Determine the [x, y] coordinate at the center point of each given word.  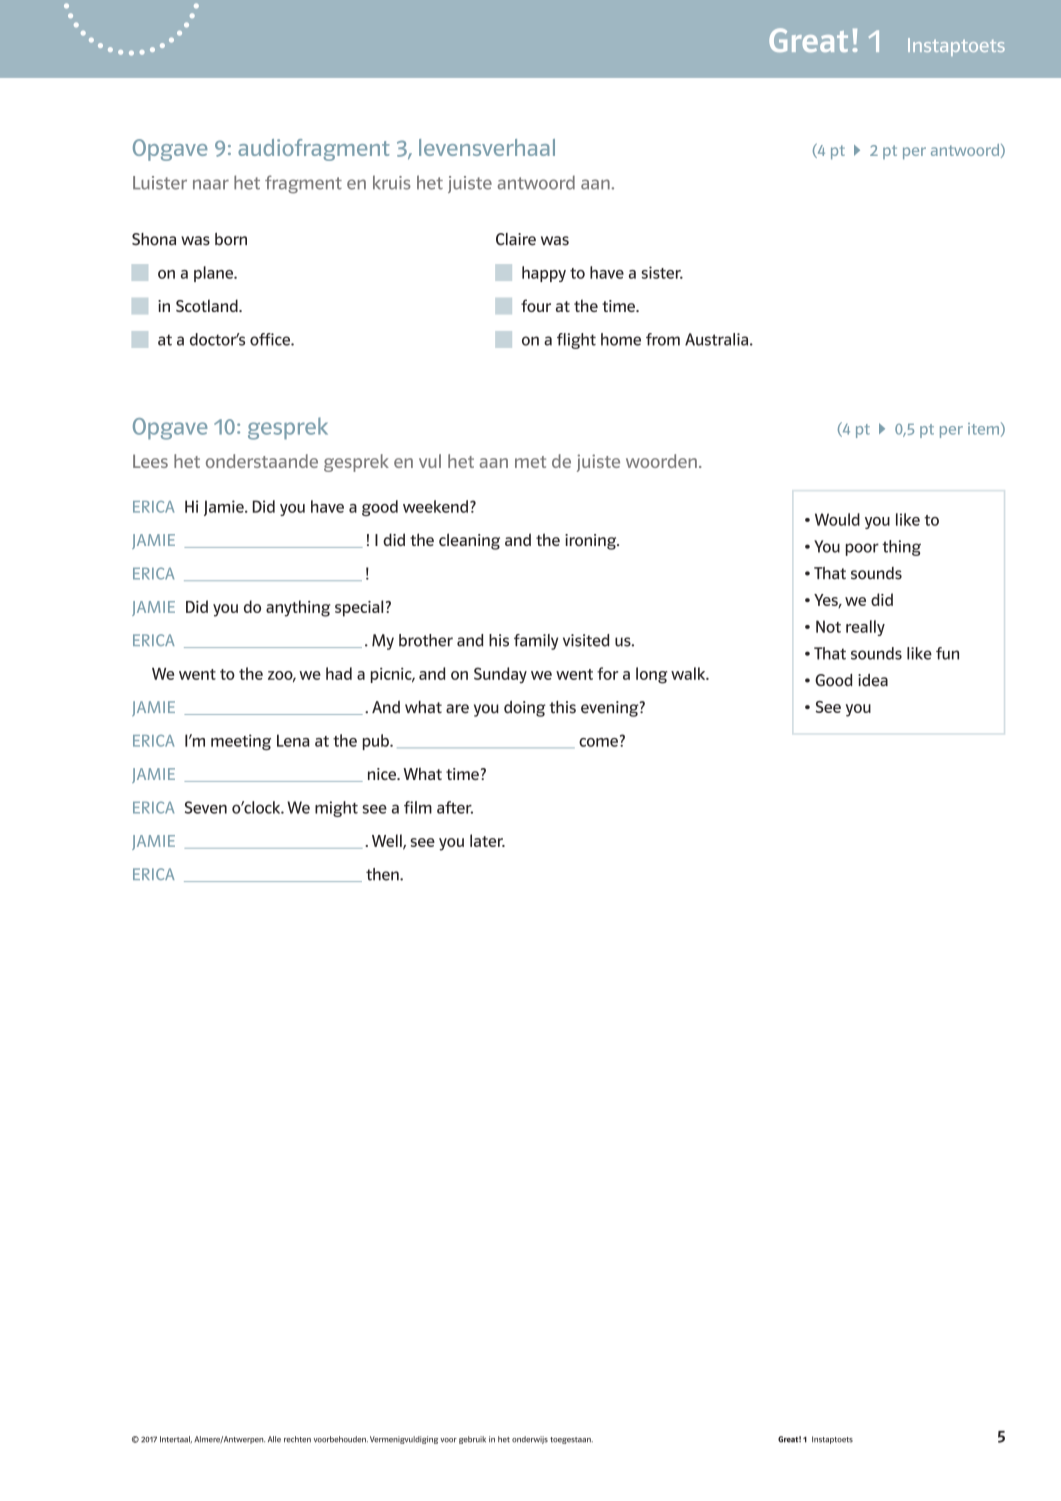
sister [662, 272]
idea [873, 680]
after [455, 807]
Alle [274, 1439]
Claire [516, 239]
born [231, 239]
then [383, 874]
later [487, 840]
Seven [206, 807]
